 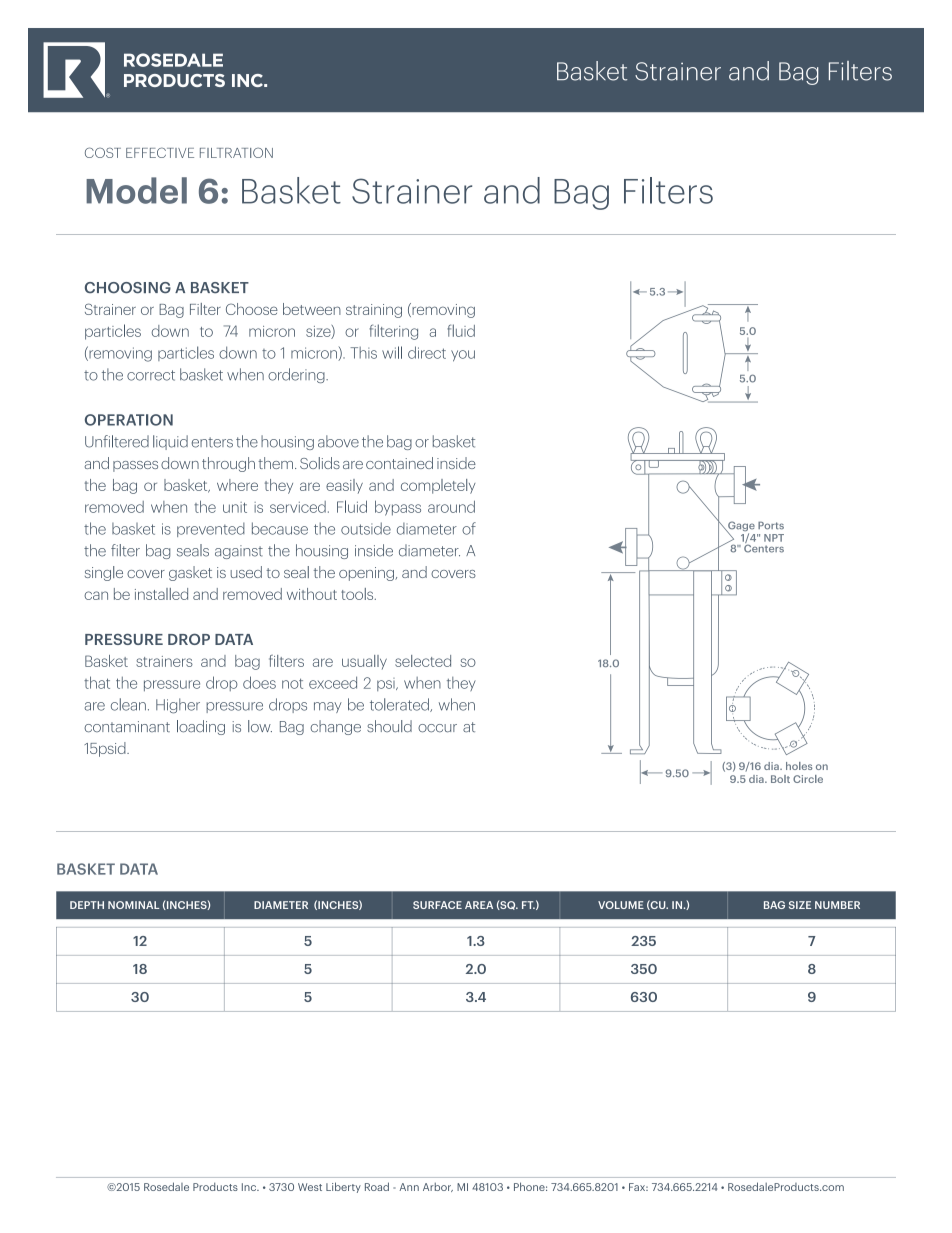 I want to click on Model, so click(x=136, y=190).
